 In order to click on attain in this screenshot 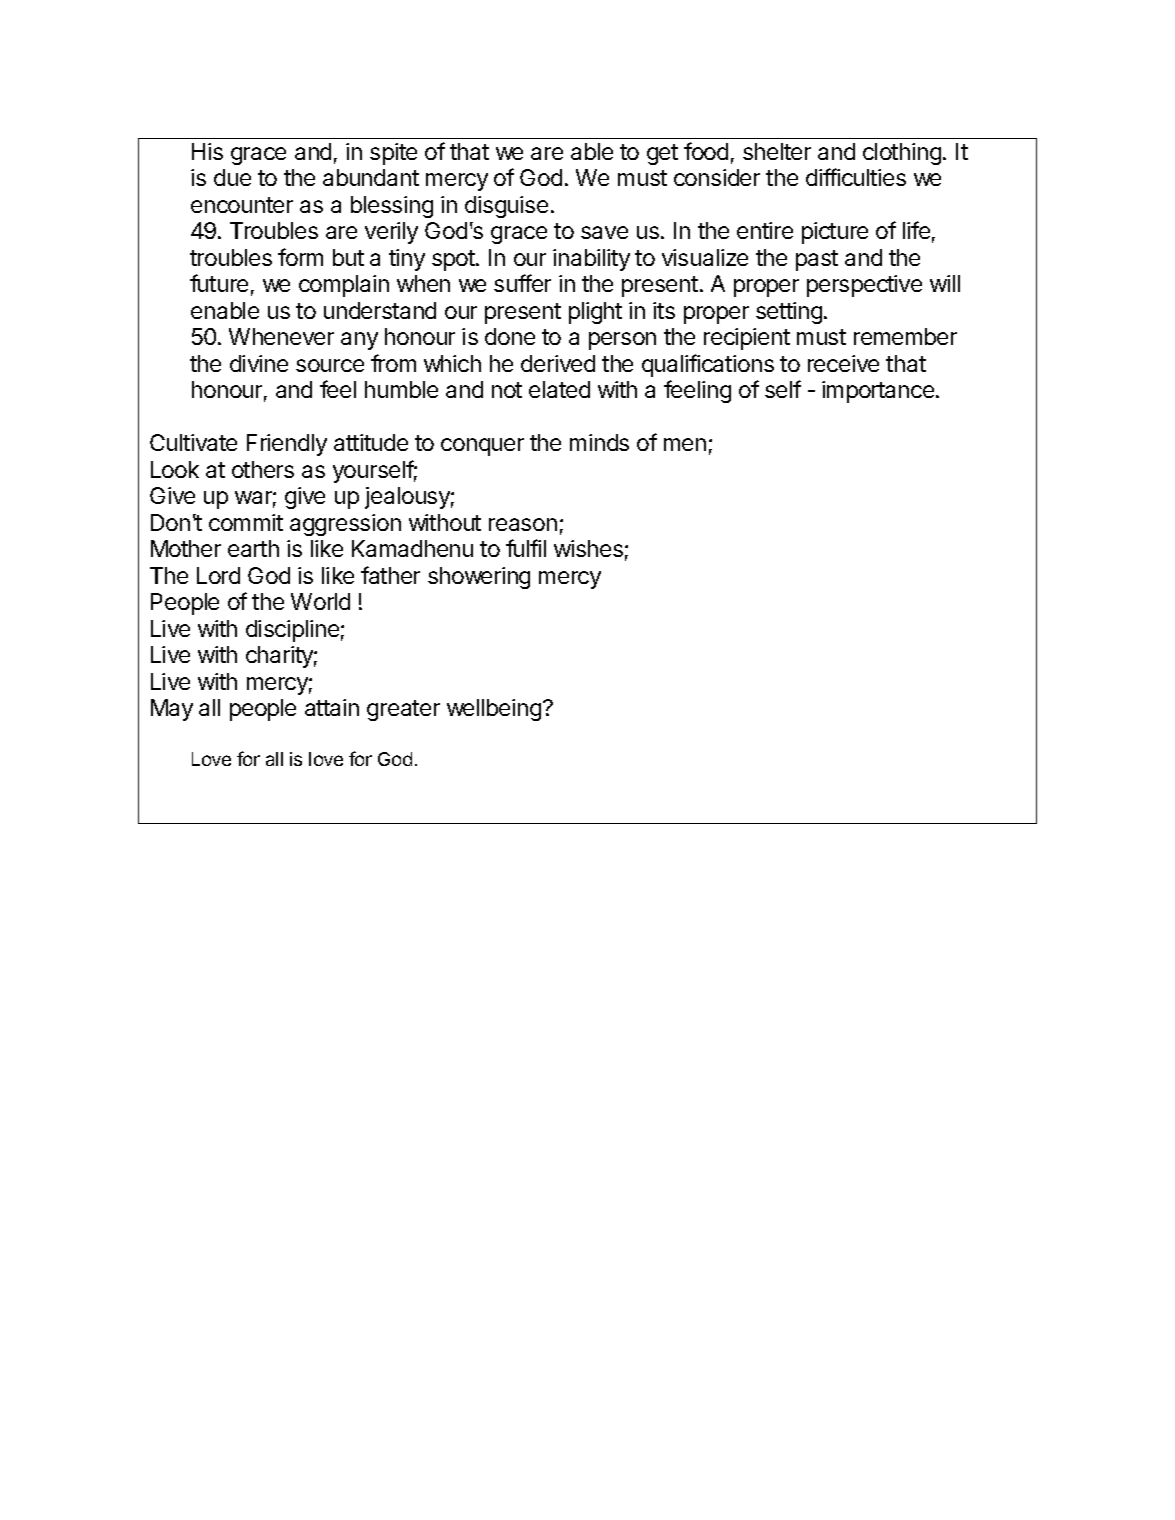, I will do `click(332, 707)`.
